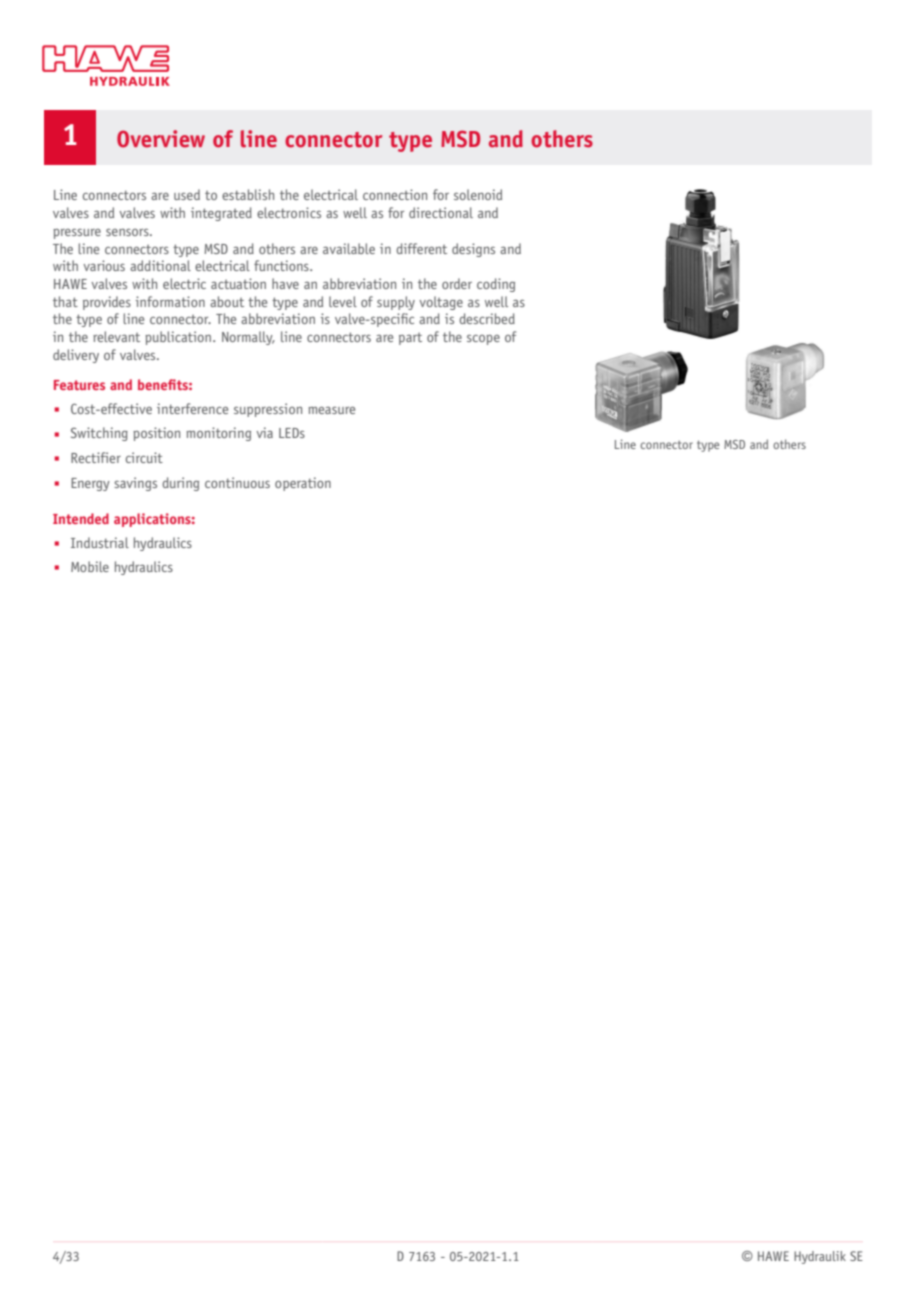 Image resolution: width=924 pixels, height=1308 pixels. Describe the element at coordinates (100, 542) in the screenshot. I see `Industrial` at that location.
